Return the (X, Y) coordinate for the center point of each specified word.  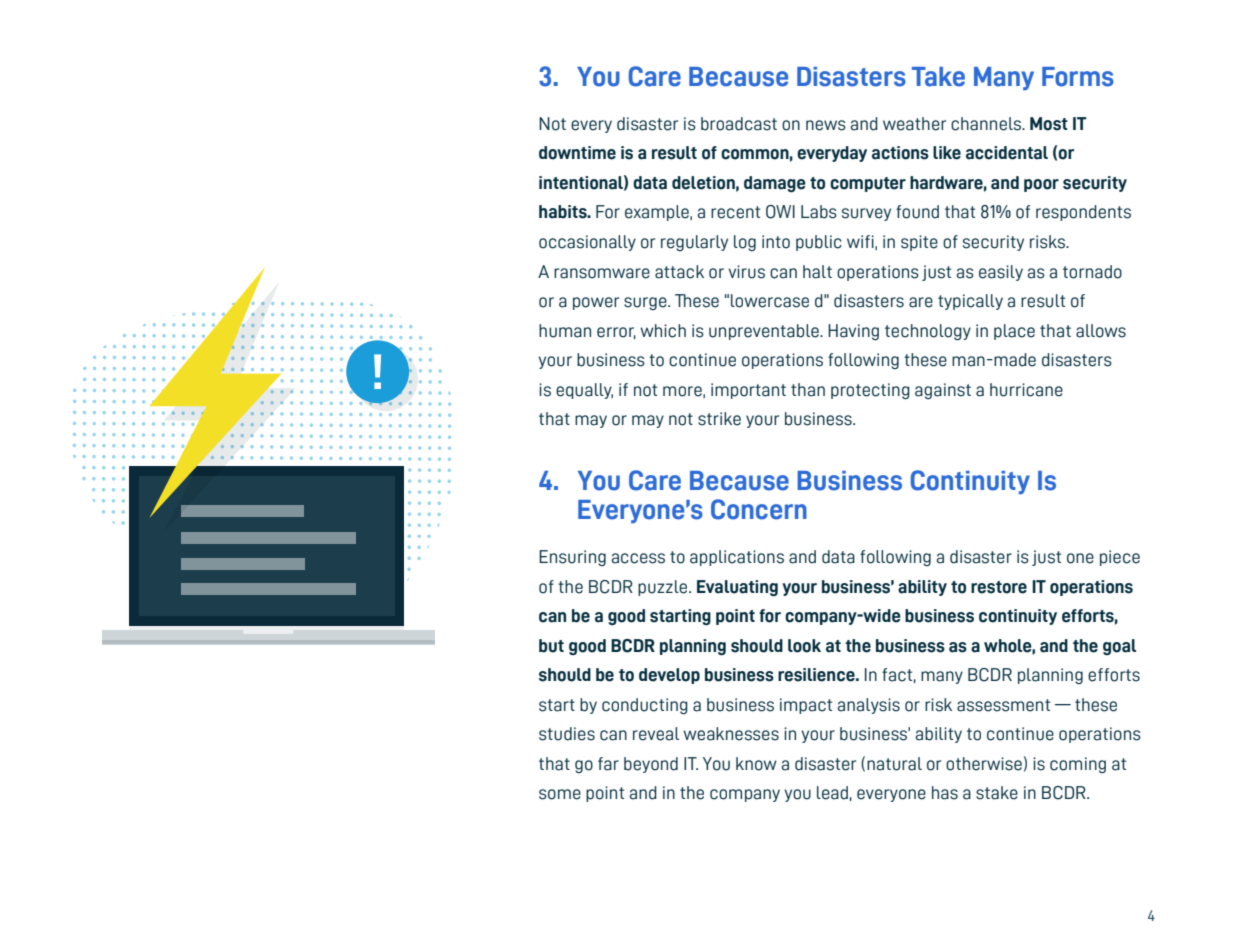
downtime (577, 153)
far (608, 764)
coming (1078, 765)
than (808, 390)
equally (584, 391)
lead (832, 793)
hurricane (1026, 390)
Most (1049, 124)
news (826, 125)
